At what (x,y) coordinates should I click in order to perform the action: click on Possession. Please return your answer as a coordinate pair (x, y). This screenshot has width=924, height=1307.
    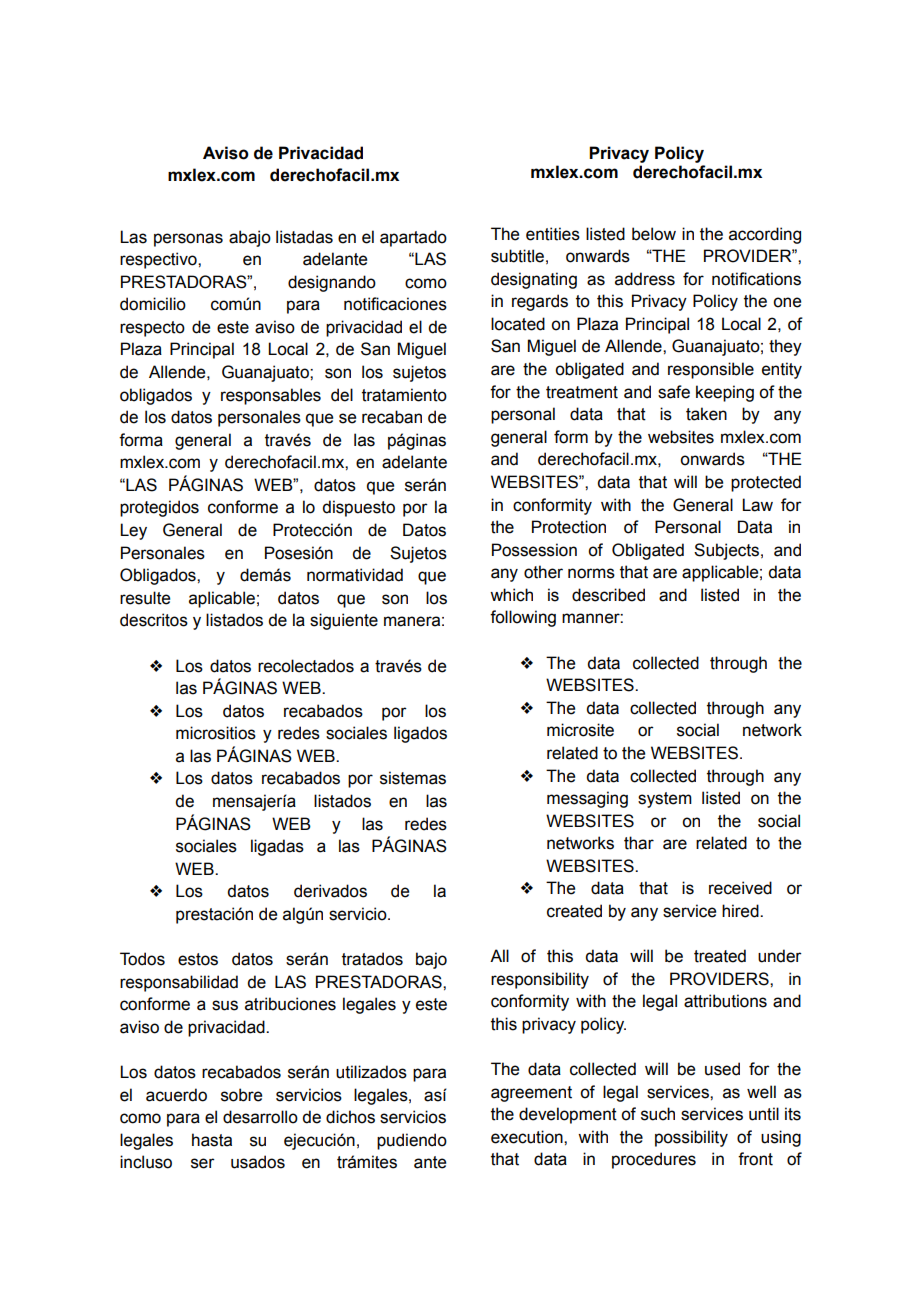
    Looking at the image, I should click on (534, 550).
